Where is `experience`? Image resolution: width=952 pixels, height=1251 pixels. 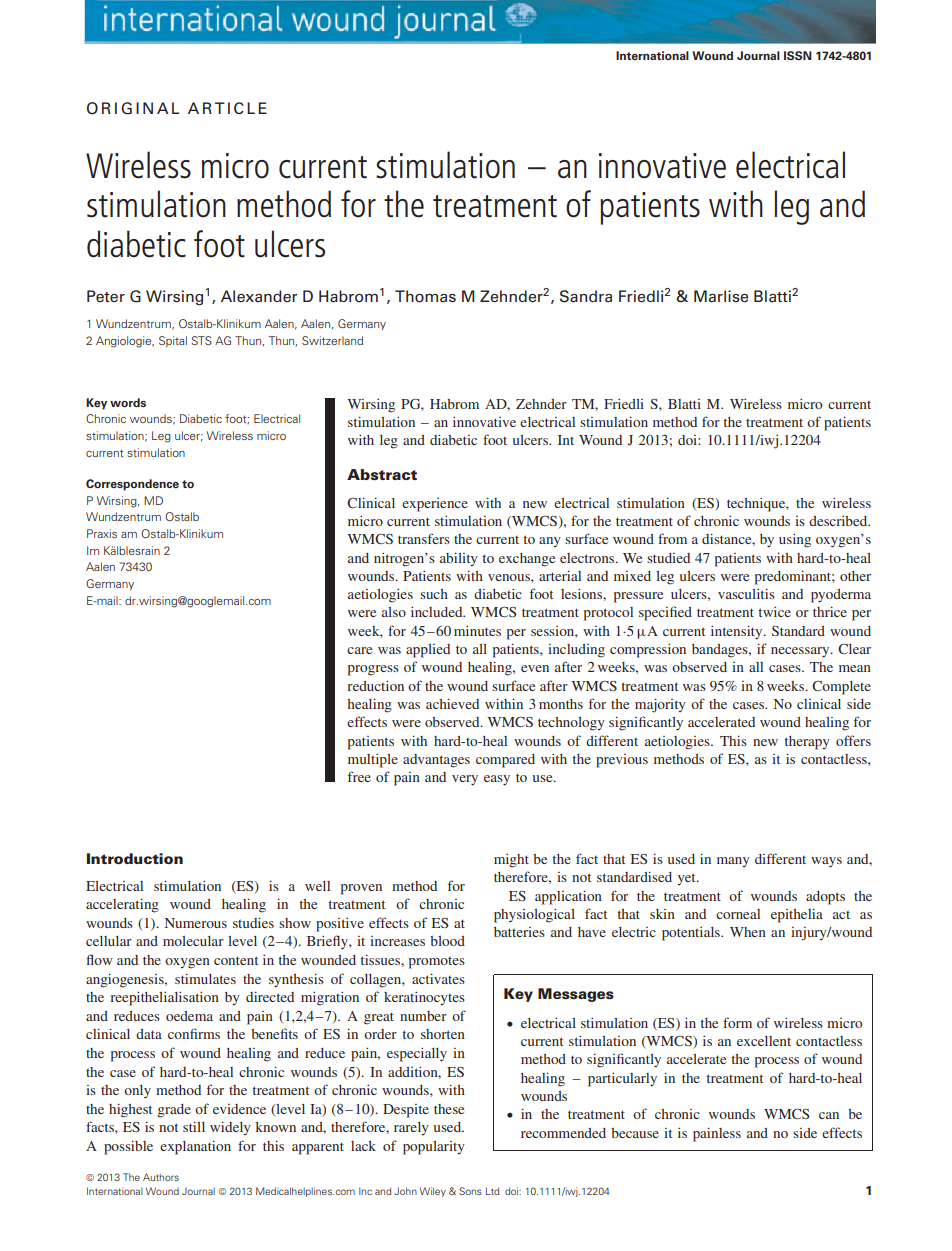 experience is located at coordinates (435, 505).
